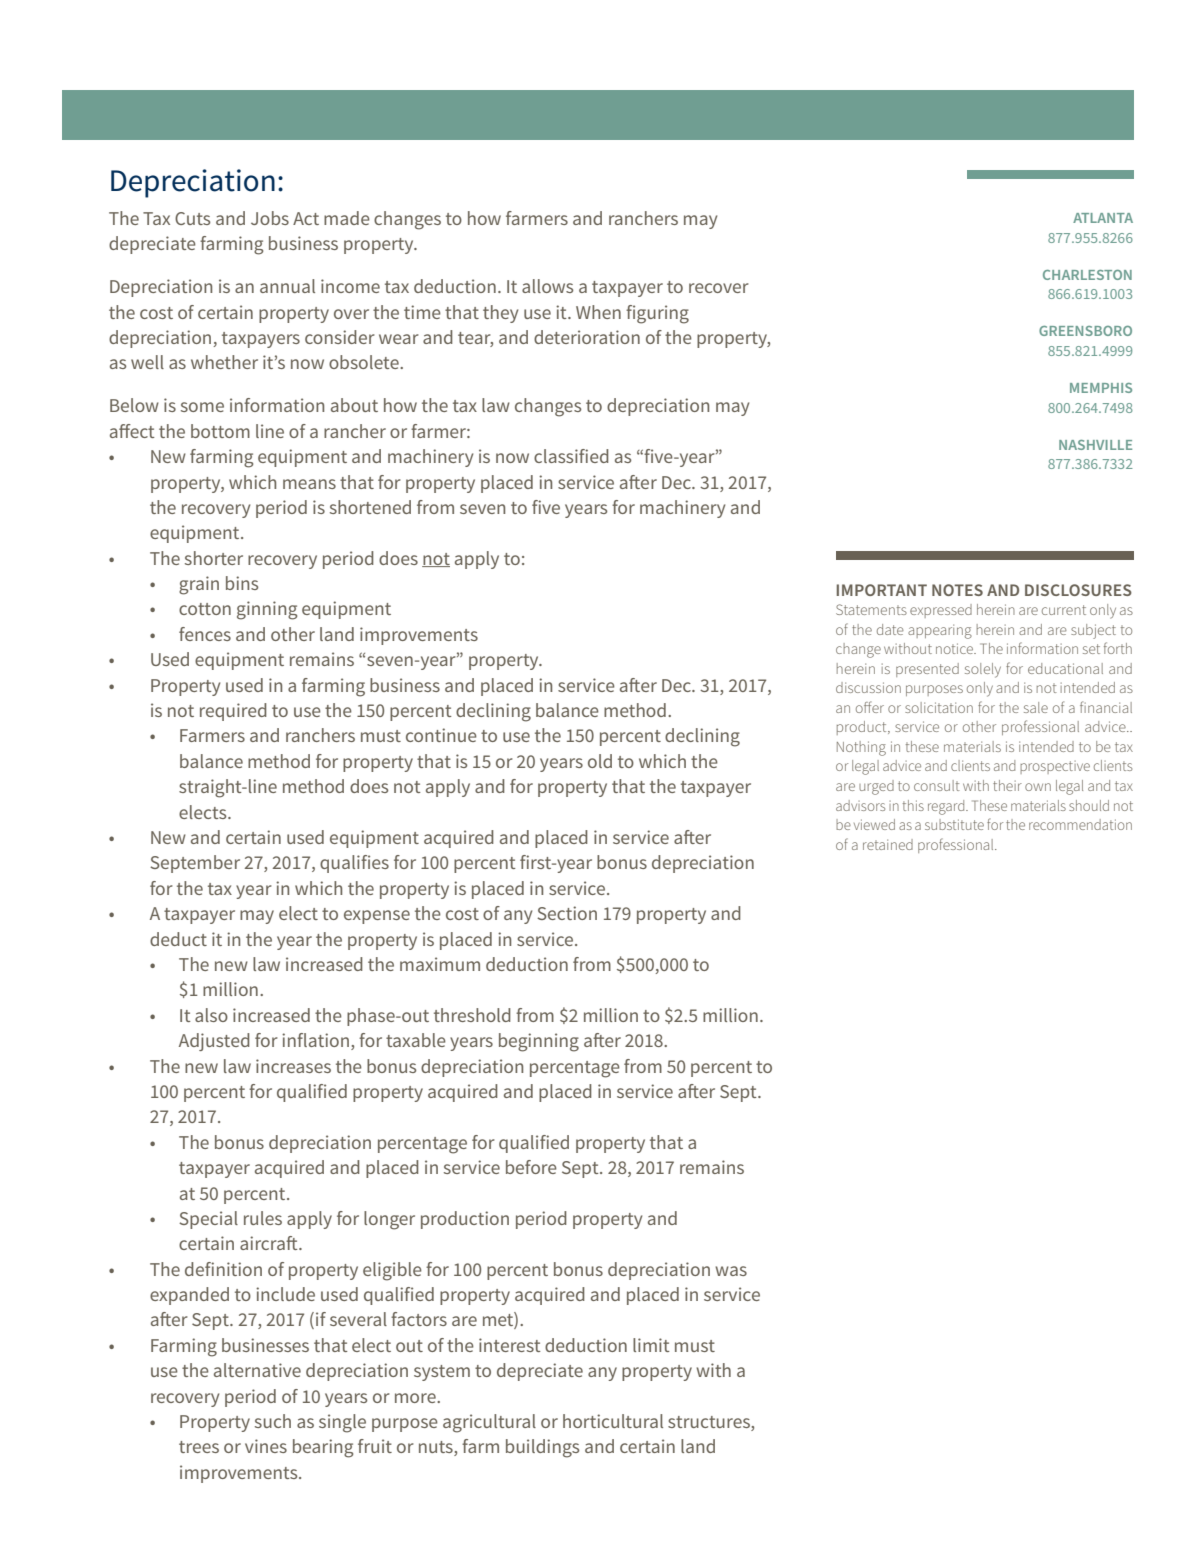 The height and width of the image is (1547, 1195). What do you see at coordinates (731, 1271) in the image?
I see `was` at bounding box center [731, 1271].
